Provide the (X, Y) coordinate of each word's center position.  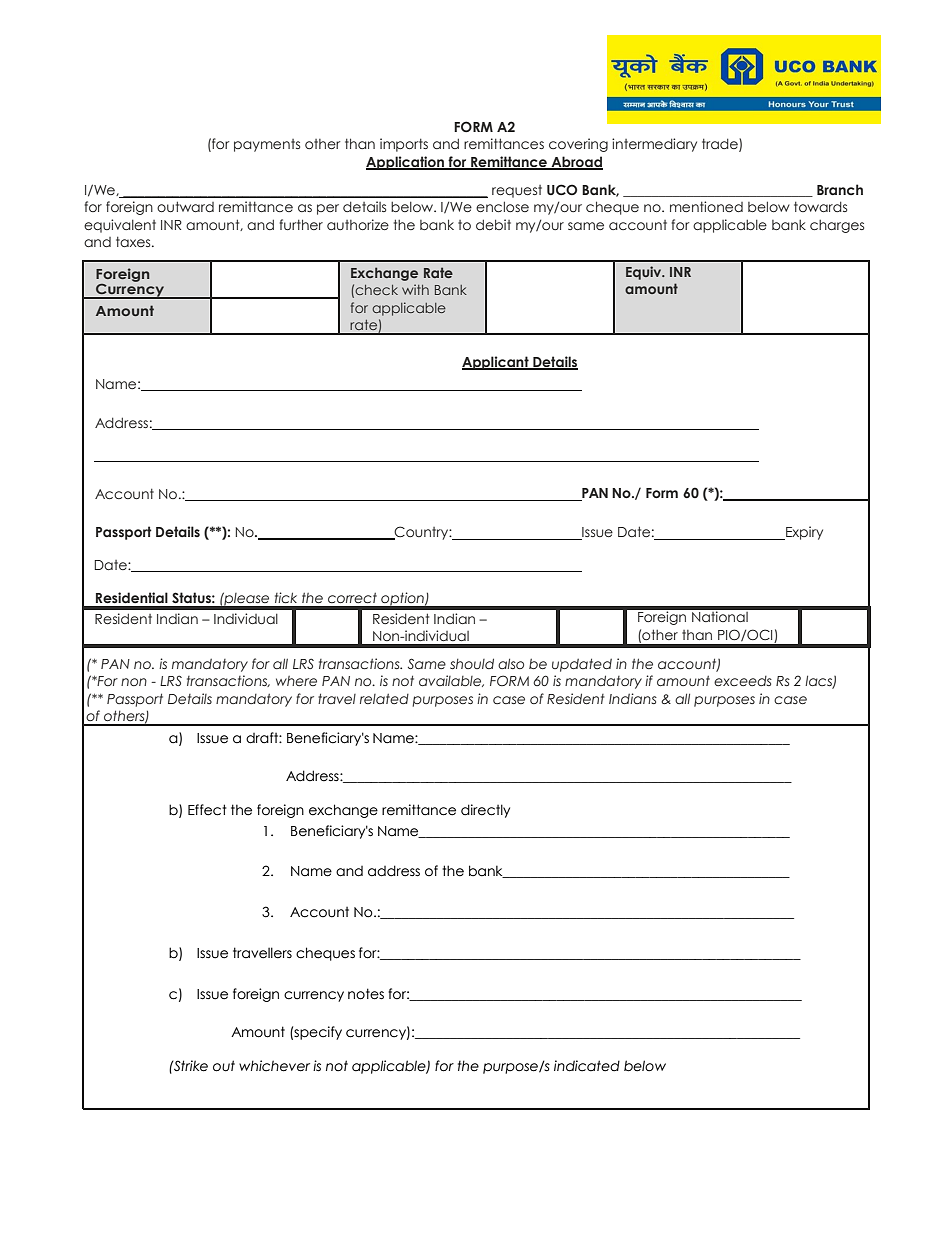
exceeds (743, 681)
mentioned (706, 206)
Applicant (496, 363)
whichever (274, 1066)
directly (485, 811)
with (415, 289)
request (517, 191)
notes (366, 994)
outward (185, 206)
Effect (207, 810)
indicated (587, 1066)
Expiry (803, 533)
